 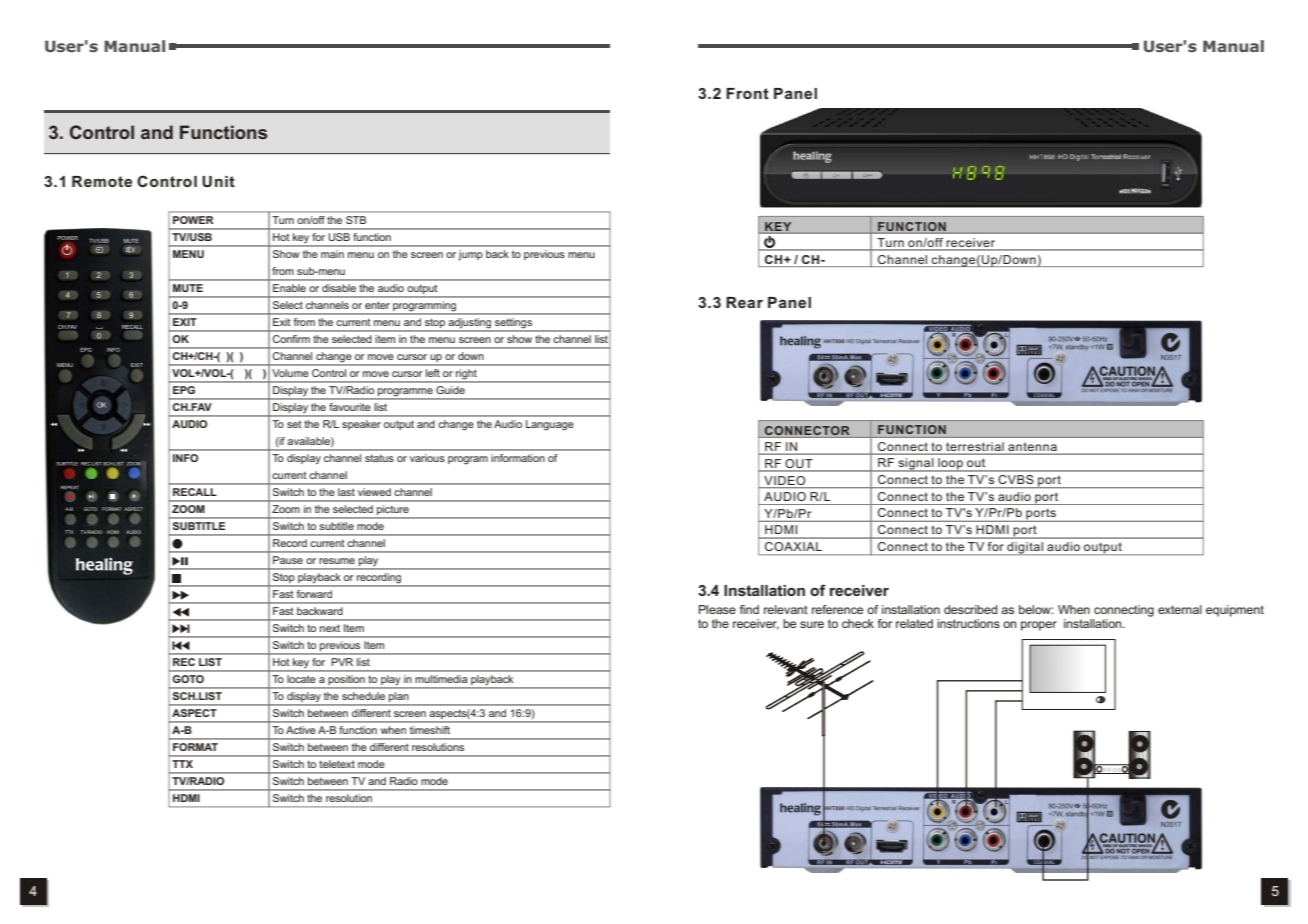 I want to click on right, so click(x=466, y=375).
